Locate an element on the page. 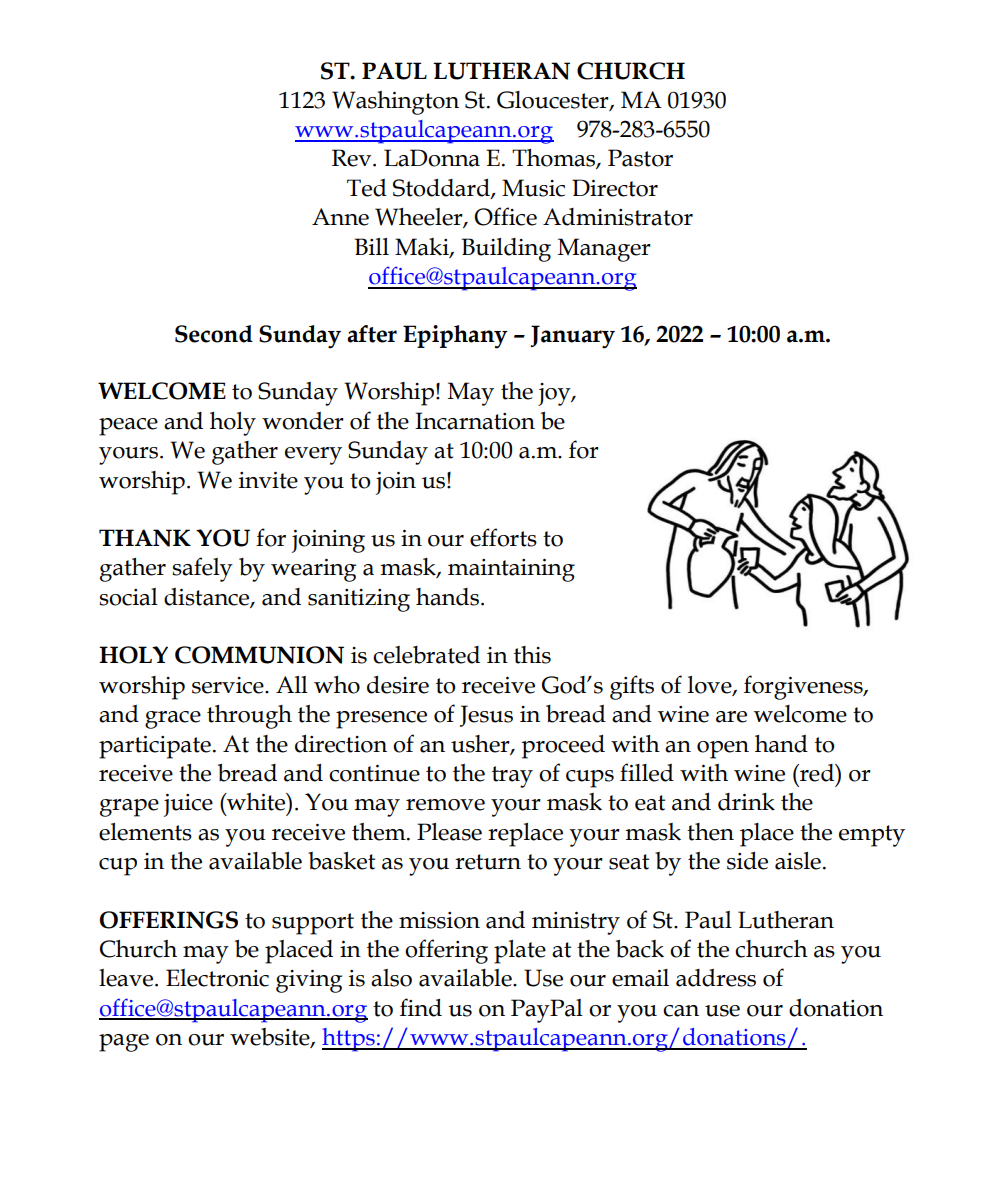  address is located at coordinates (716, 978).
